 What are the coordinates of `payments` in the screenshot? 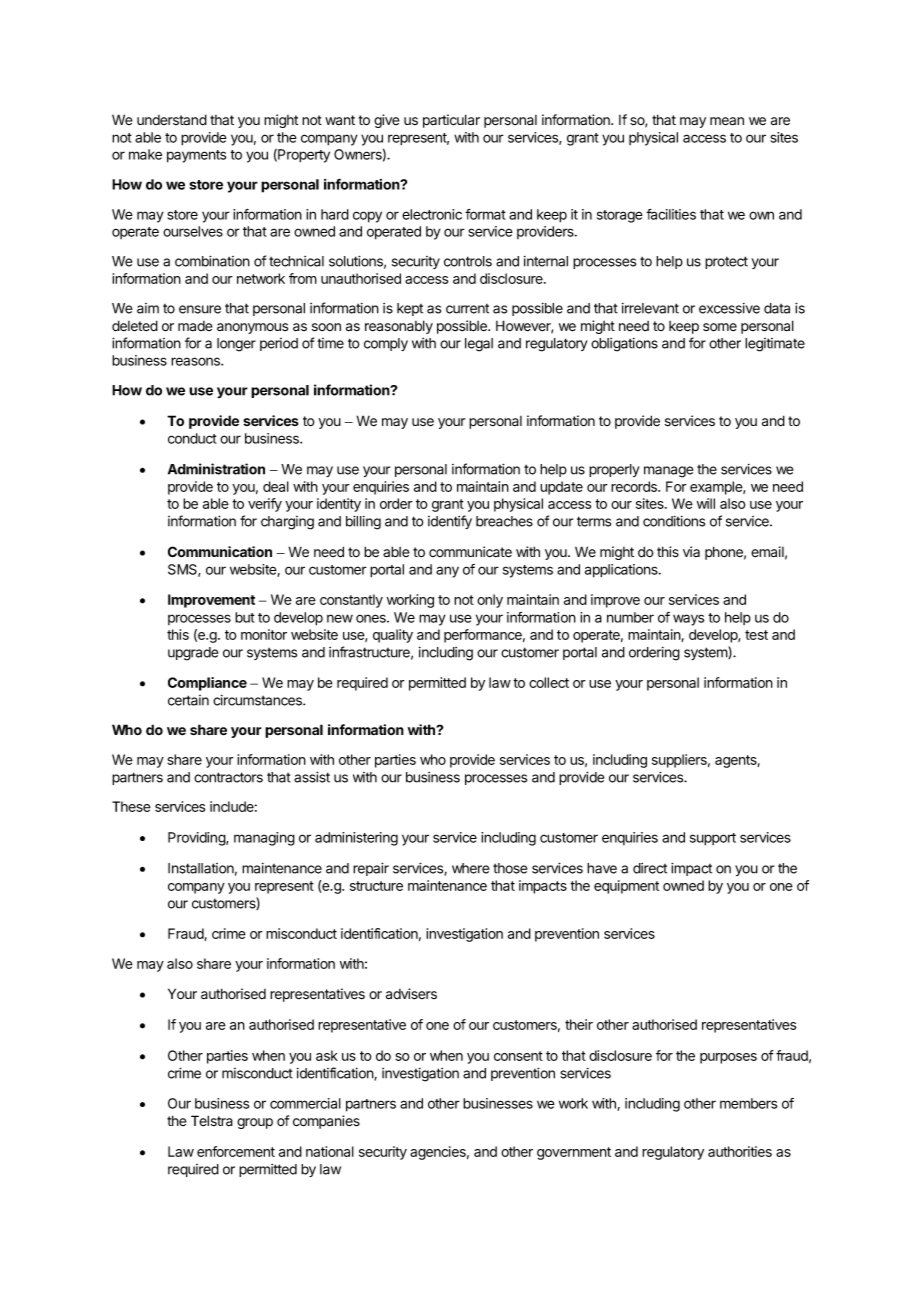 It's located at (196, 156).
